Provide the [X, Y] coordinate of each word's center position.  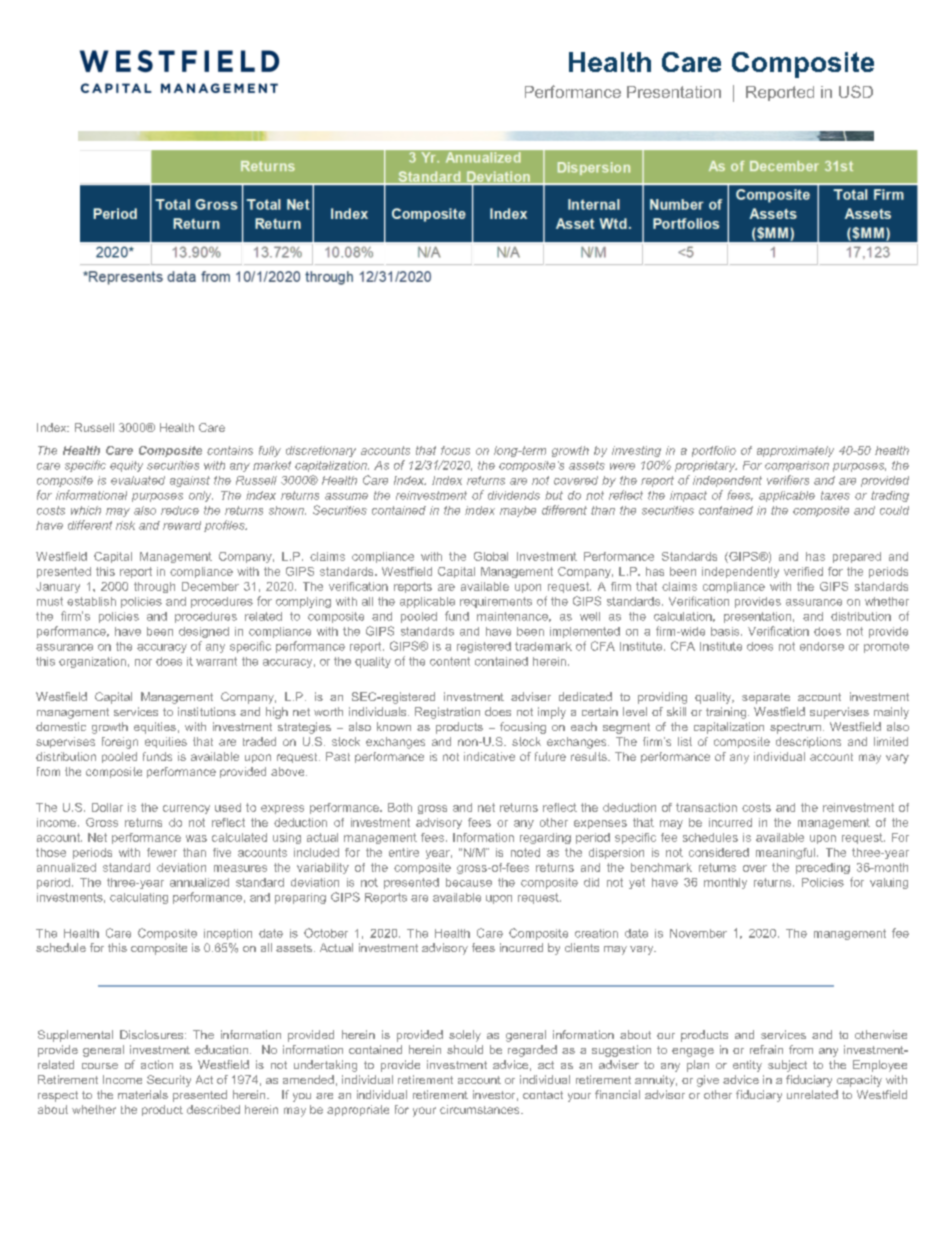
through [154, 587]
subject [787, 1066]
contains [230, 450]
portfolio [714, 451]
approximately [795, 451]
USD [856, 91]
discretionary [321, 451]
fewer [162, 852]
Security [169, 1081]
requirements [496, 602]
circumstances [481, 1109]
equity [126, 466]
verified [803, 571]
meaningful [787, 853]
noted [525, 852]
